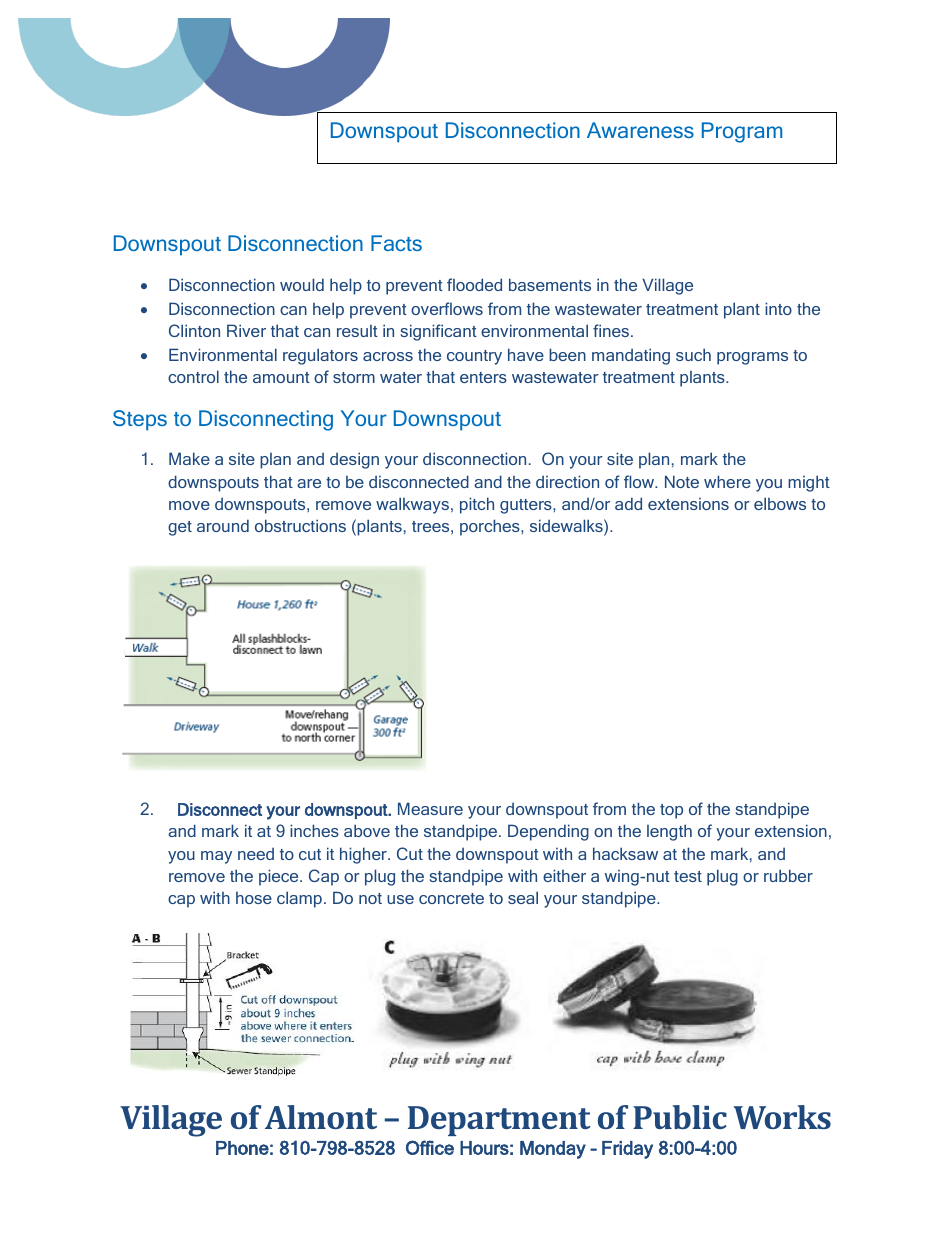  What do you see at coordinates (640, 130) in the screenshot?
I see `Awareness` at bounding box center [640, 130].
